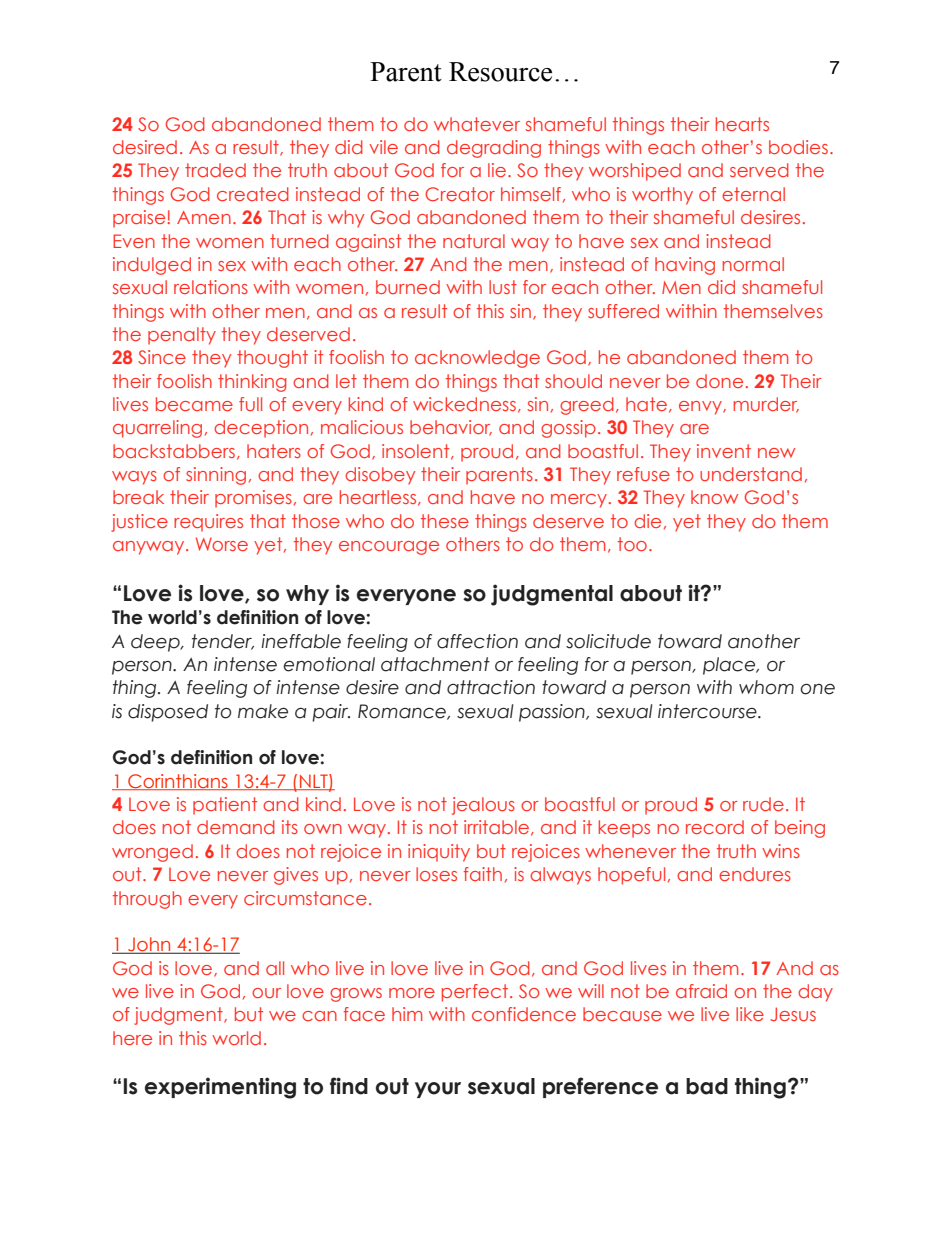  Describe the element at coordinates (220, 1088) in the image. I see `experimenting` at that location.
